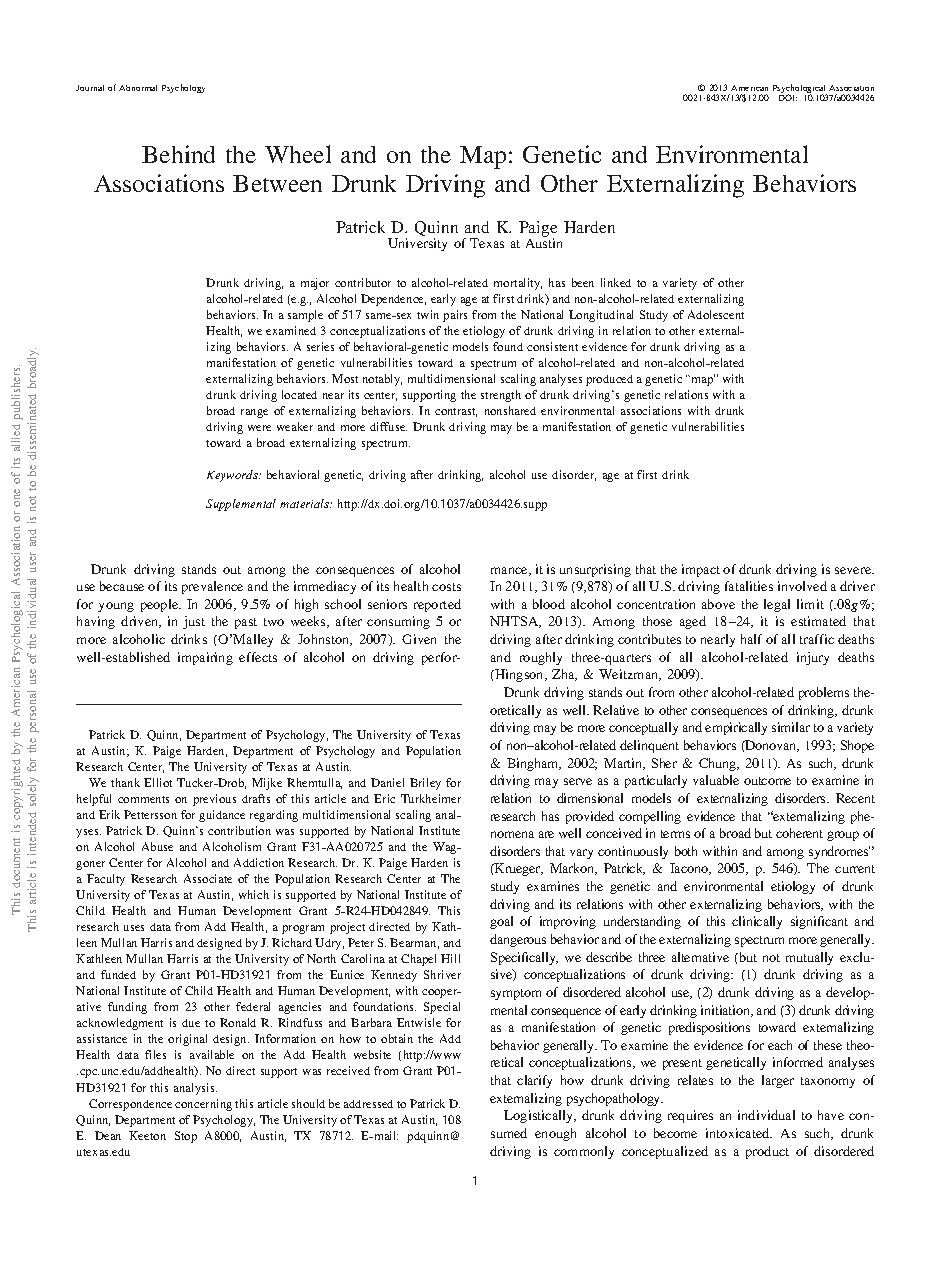  Describe the element at coordinates (716, 314) in the screenshot. I see `Adolescent` at that location.
